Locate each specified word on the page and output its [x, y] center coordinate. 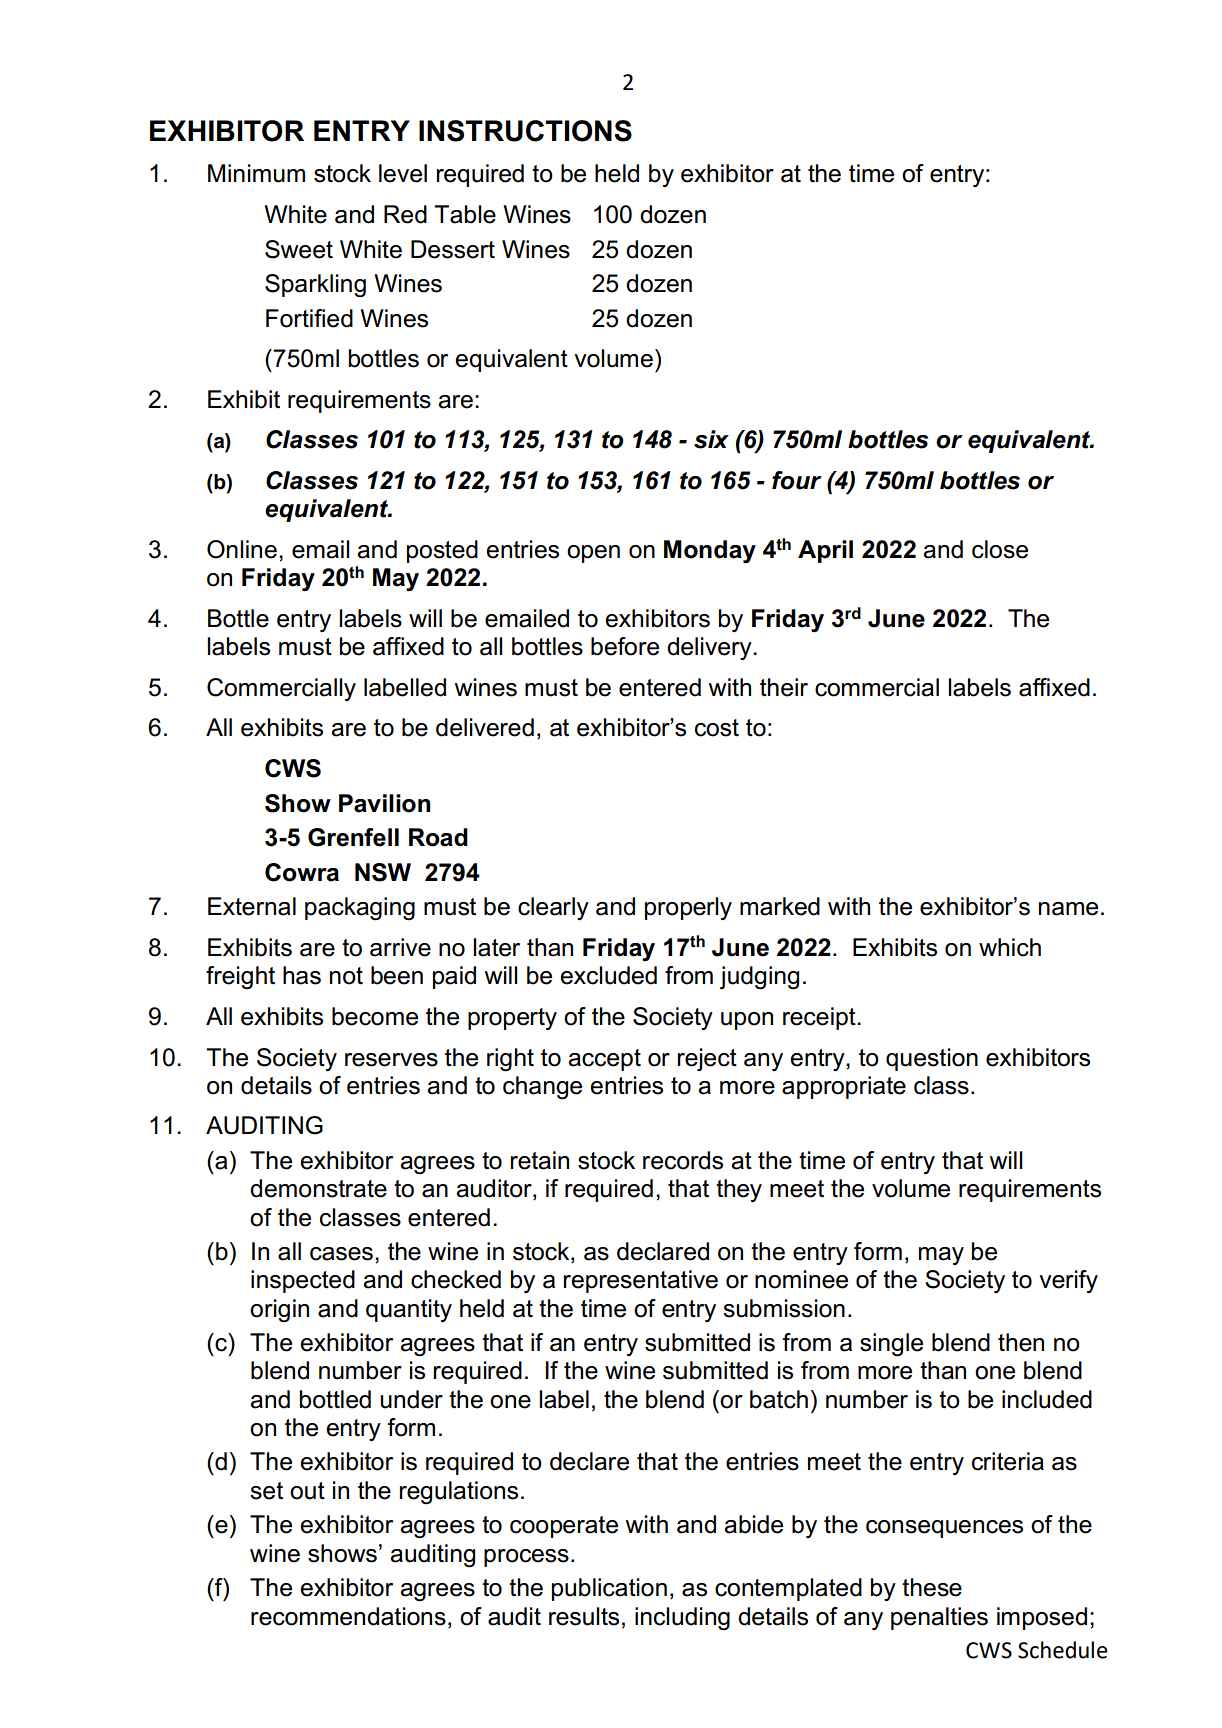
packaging [360, 909]
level [403, 173]
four [797, 480]
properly [688, 908]
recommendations [348, 1616]
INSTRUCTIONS [525, 131]
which [1010, 947]
